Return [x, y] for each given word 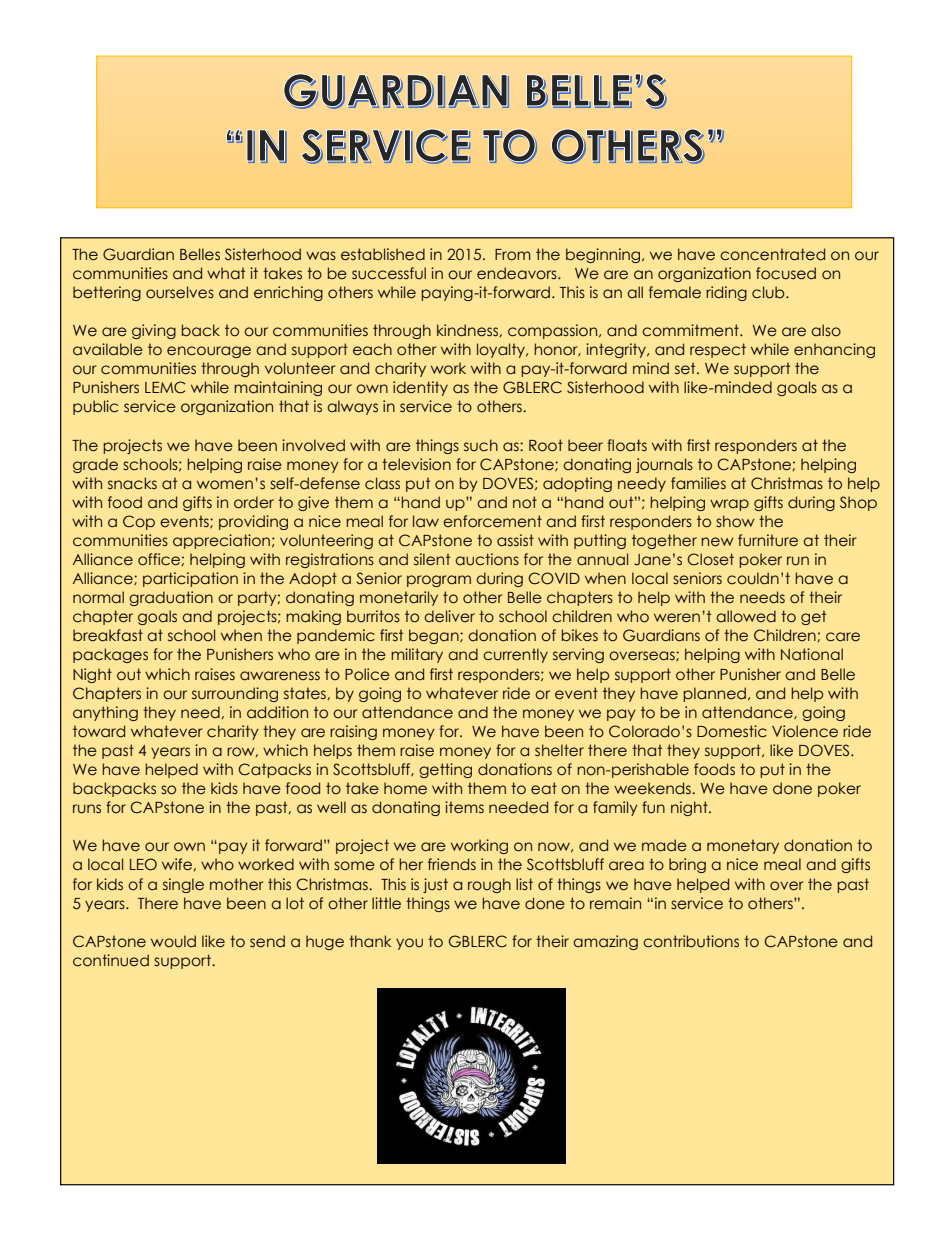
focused [786, 273]
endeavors [518, 273]
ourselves [180, 292]
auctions [487, 559]
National [812, 654]
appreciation [221, 541]
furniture [768, 540]
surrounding [235, 694]
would [173, 941]
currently [515, 655]
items [464, 807]
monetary [743, 846]
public [95, 407]
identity [420, 388]
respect [718, 350]
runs [87, 809]
